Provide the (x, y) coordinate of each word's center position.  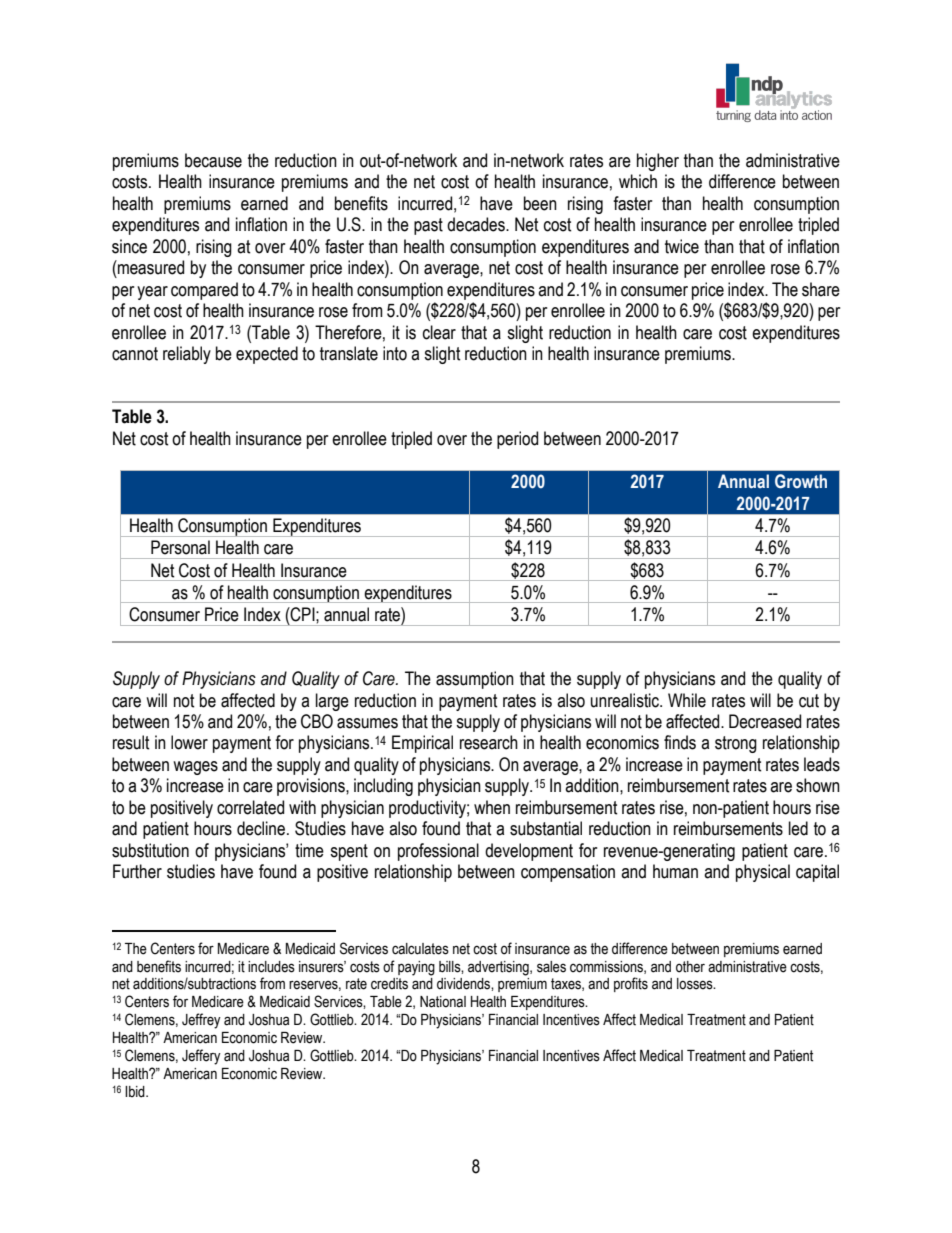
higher (658, 162)
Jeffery (201, 1057)
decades (477, 224)
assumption (475, 680)
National (443, 1002)
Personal (180, 547)
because (213, 160)
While (687, 700)
